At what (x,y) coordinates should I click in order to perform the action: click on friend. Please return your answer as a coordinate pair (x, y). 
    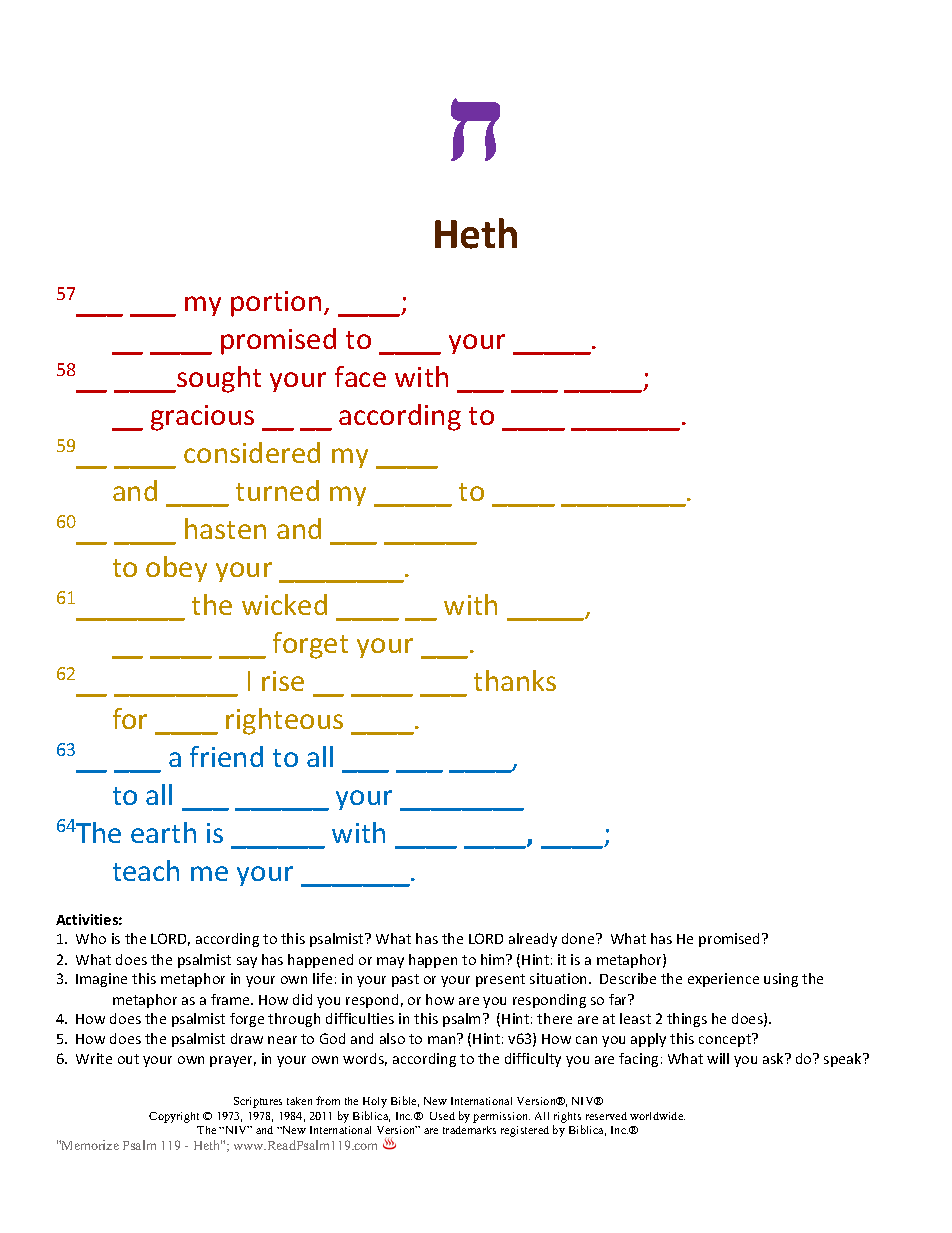
    Looking at the image, I should click on (226, 756).
